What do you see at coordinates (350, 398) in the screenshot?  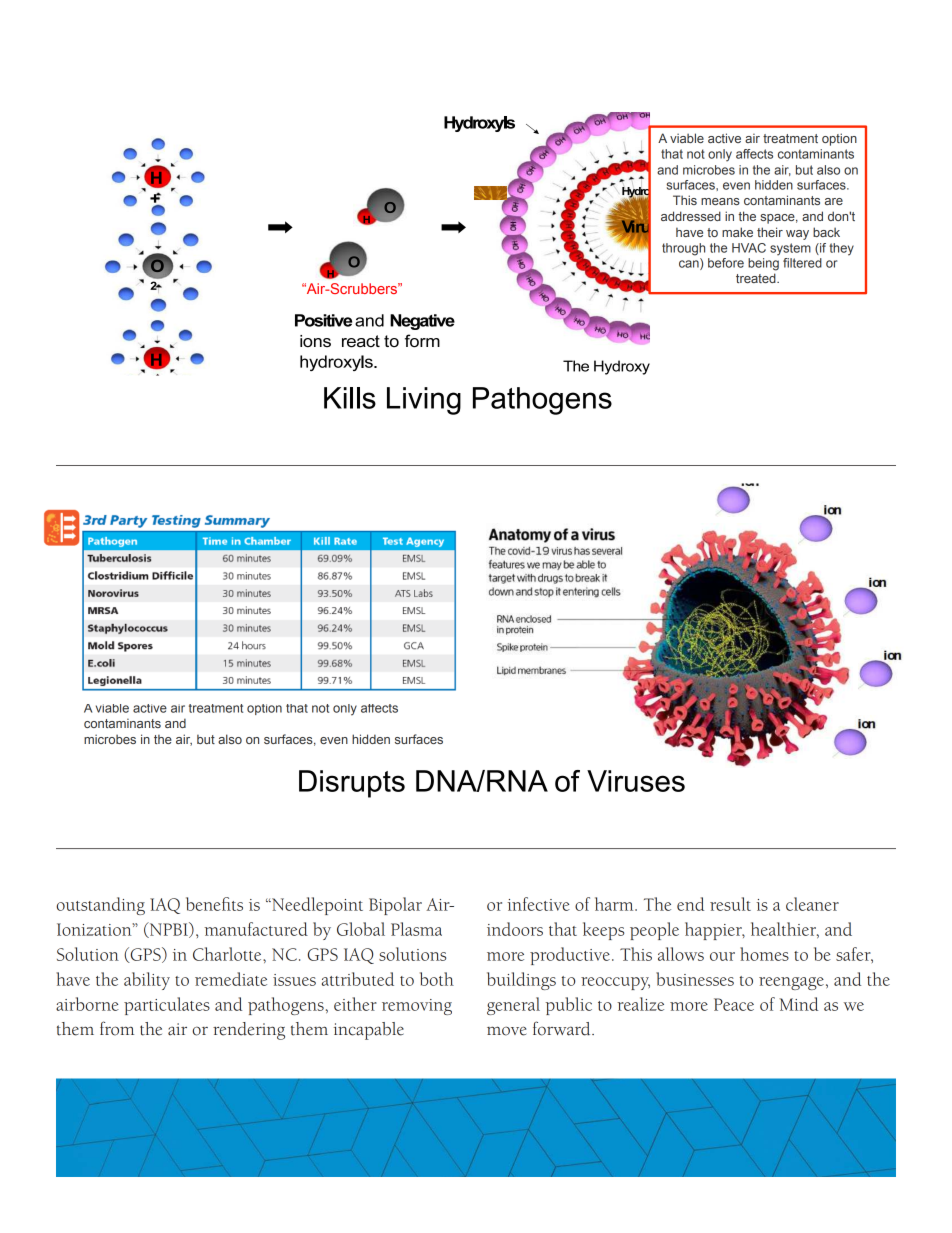 I see `Kills` at bounding box center [350, 398].
